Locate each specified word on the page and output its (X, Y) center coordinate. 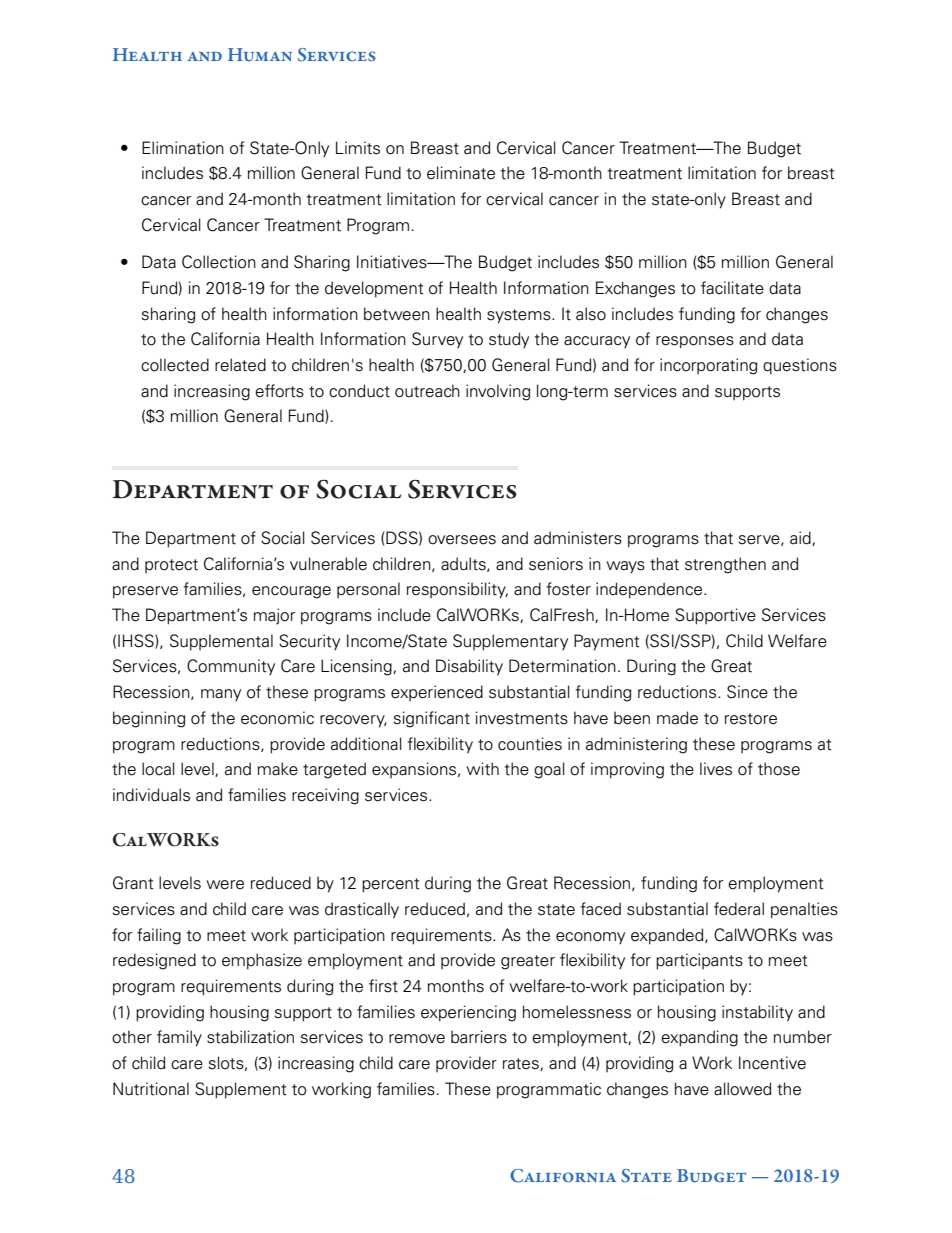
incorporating (708, 366)
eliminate (461, 173)
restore (751, 719)
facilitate (732, 288)
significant (432, 719)
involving (498, 392)
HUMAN (260, 55)
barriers (479, 1037)
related (240, 365)
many (221, 695)
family (179, 1038)
